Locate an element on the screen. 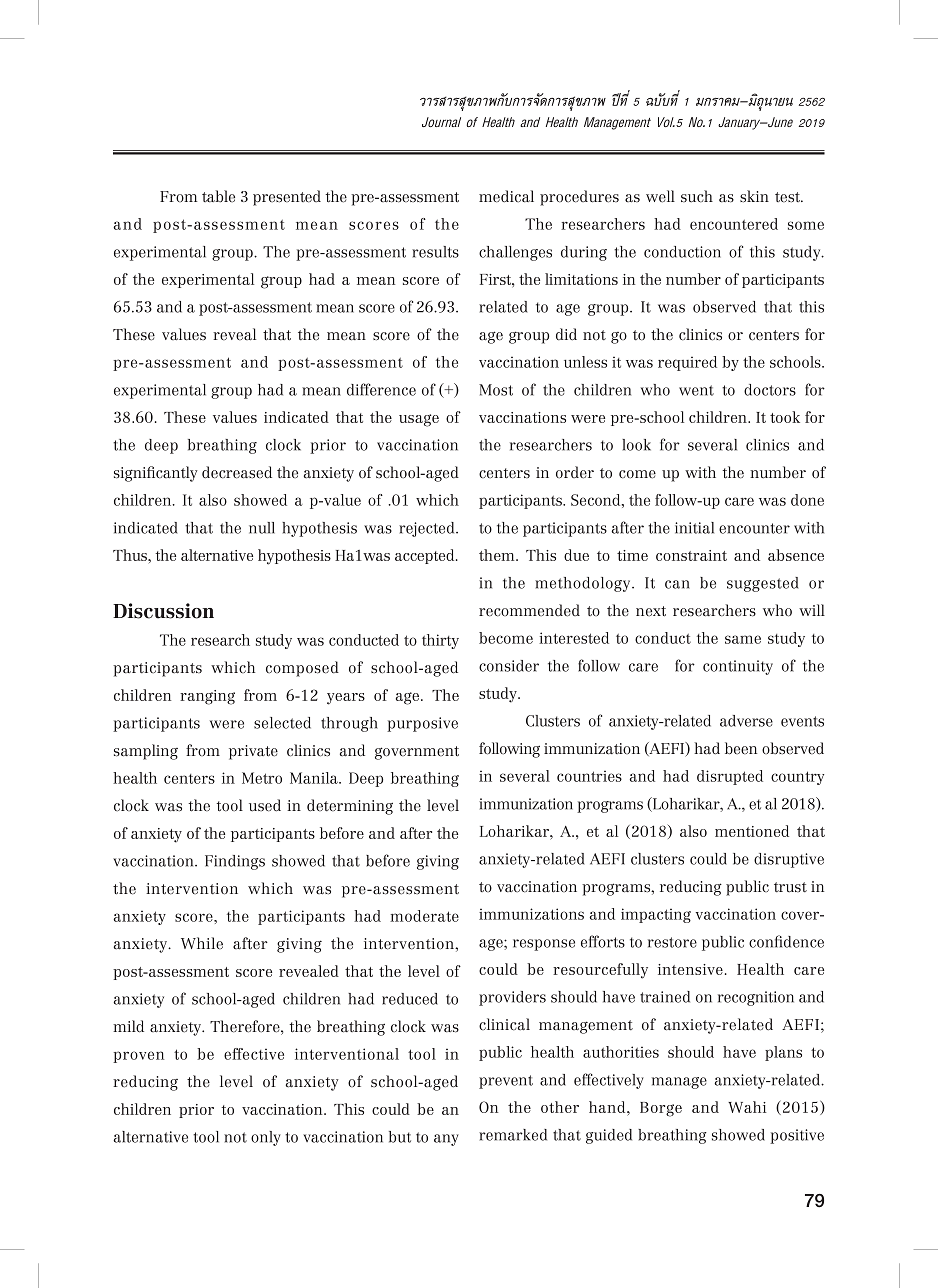  table is located at coordinates (218, 196).
